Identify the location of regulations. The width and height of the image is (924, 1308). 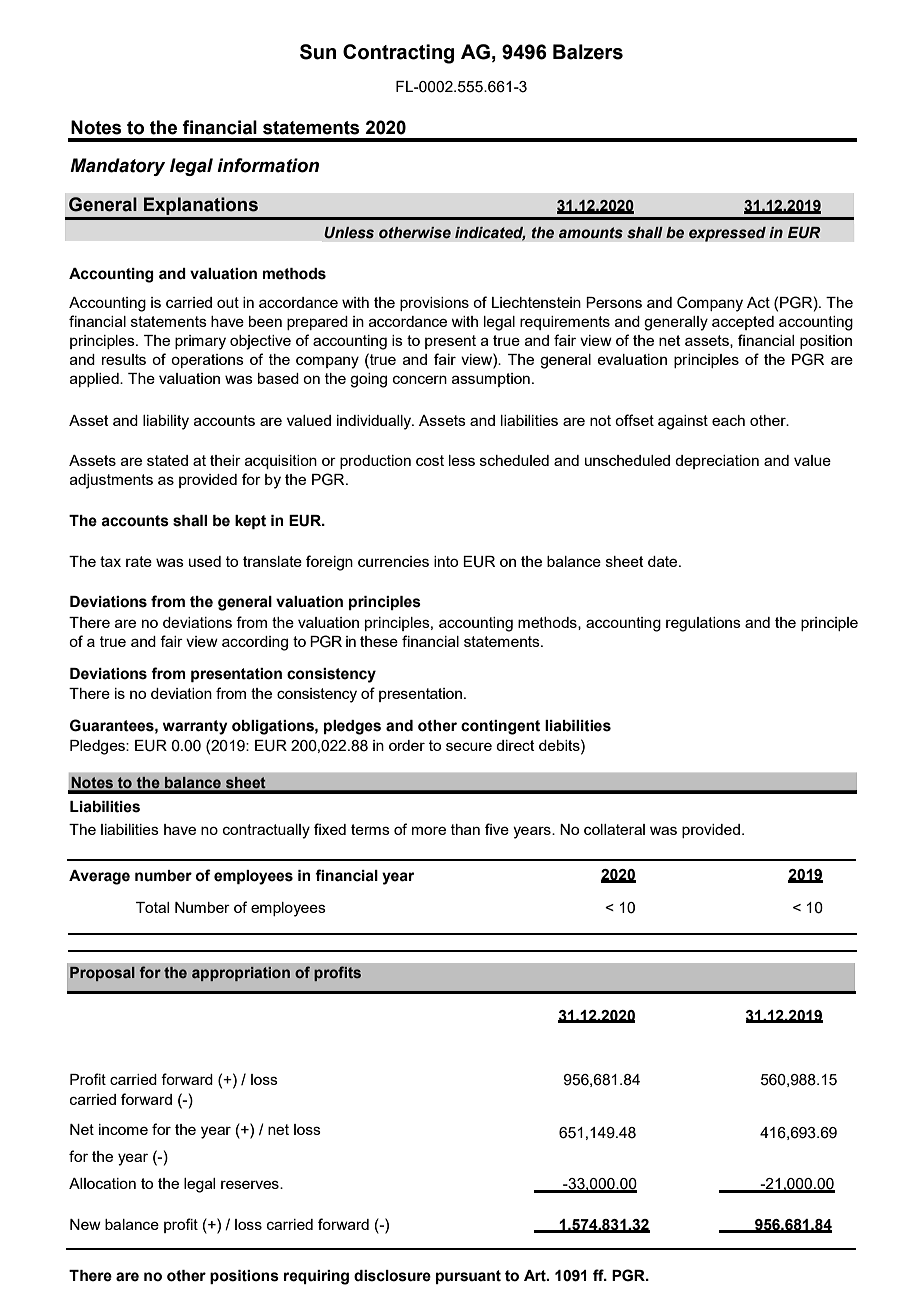
(703, 624).
